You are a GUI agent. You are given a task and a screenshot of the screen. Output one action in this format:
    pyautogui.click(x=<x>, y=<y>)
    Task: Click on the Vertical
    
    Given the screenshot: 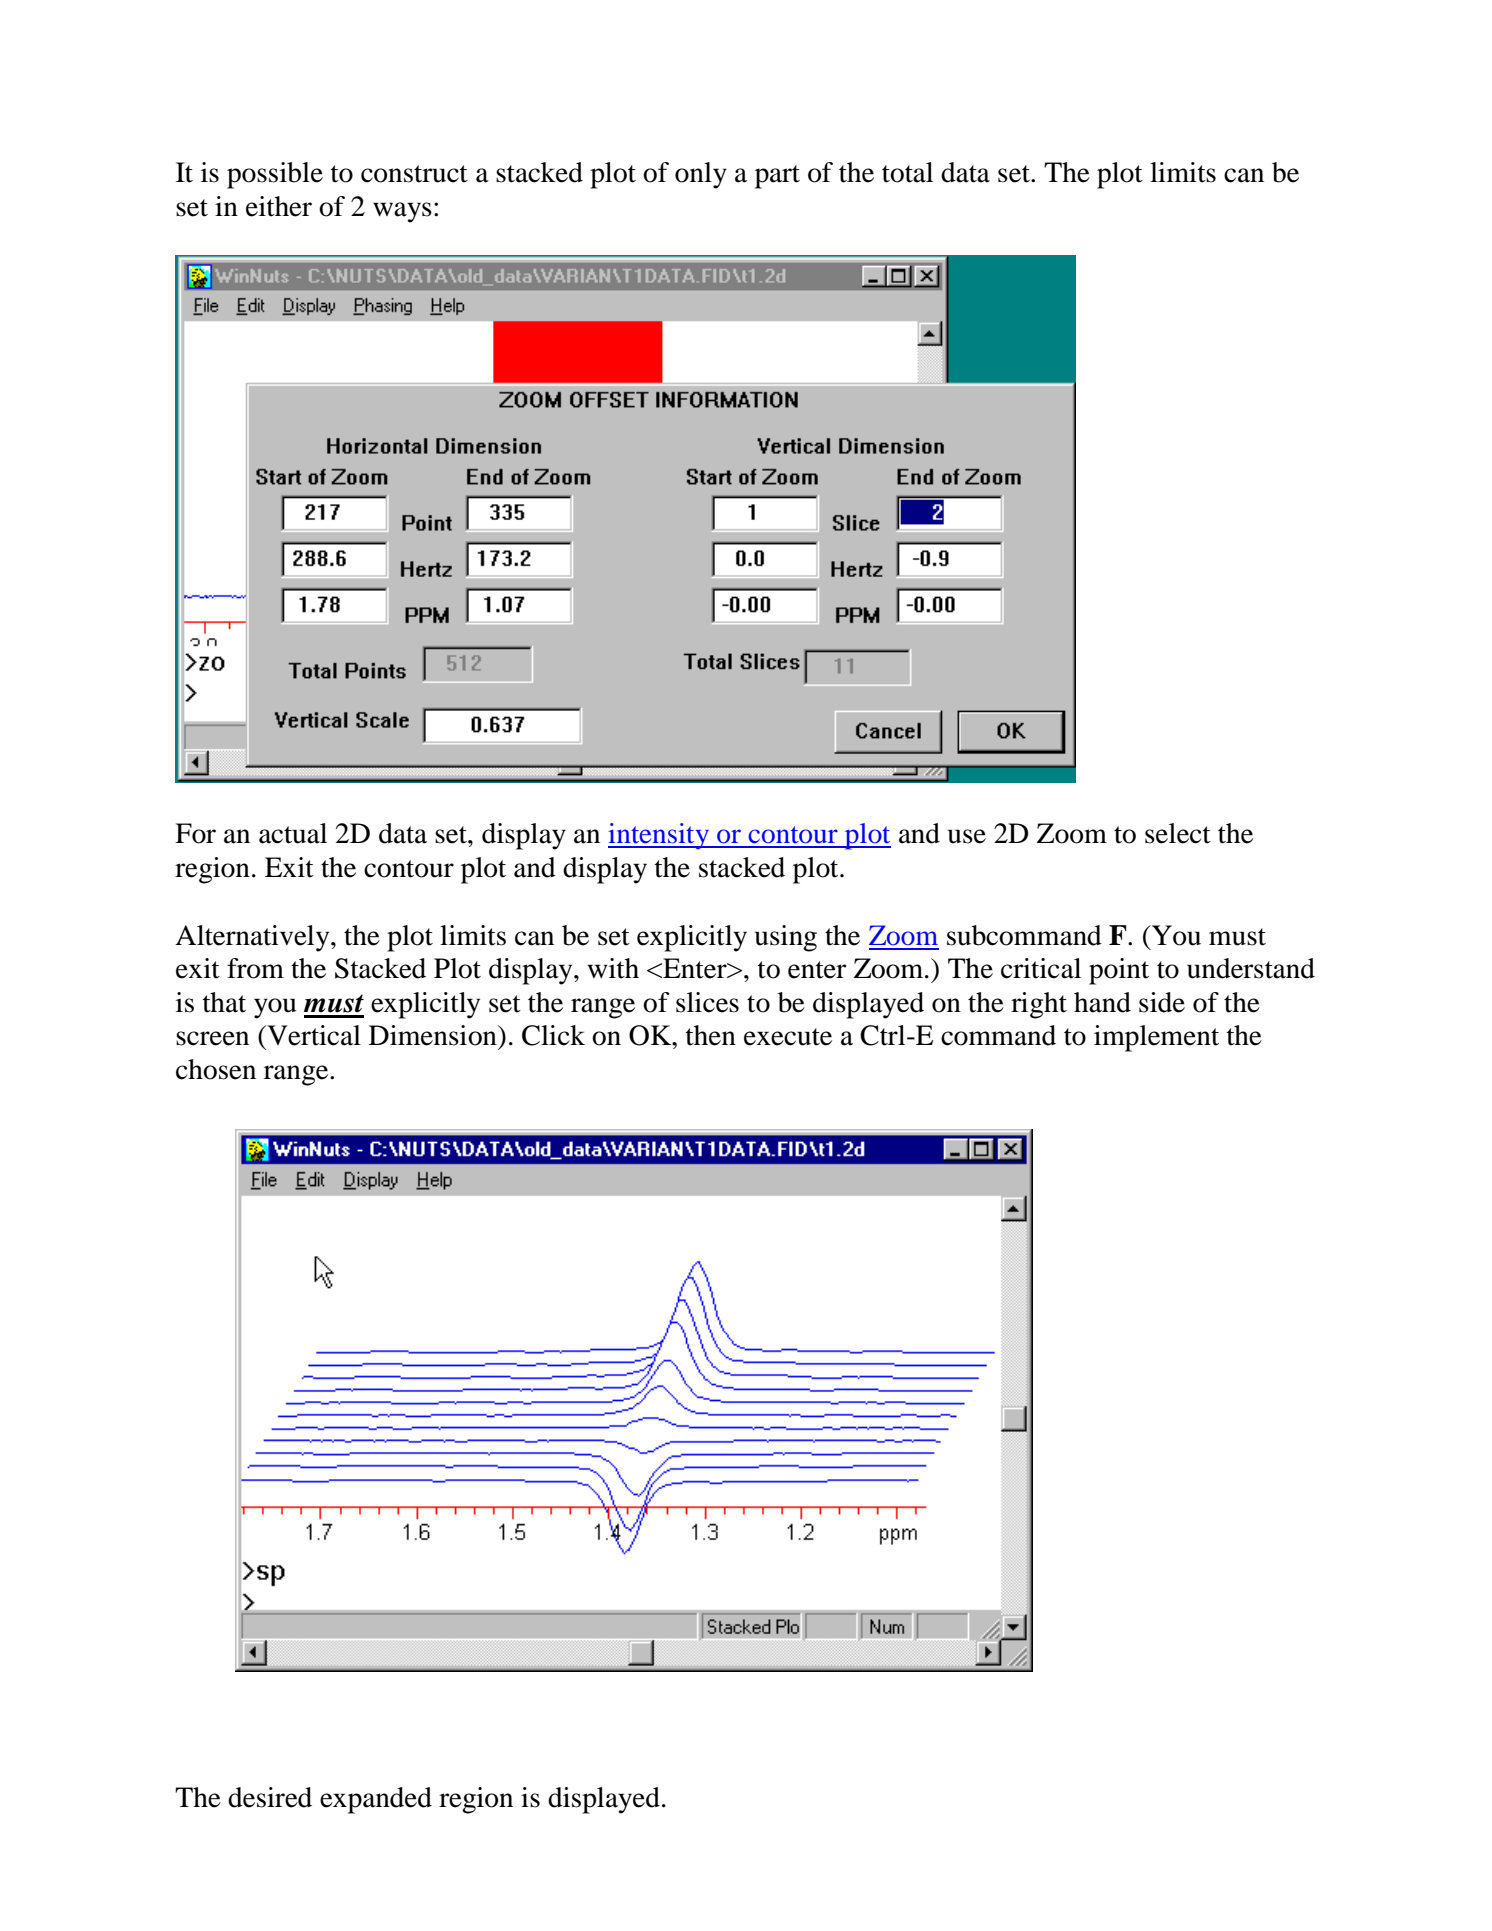 What is the action you would take?
    pyautogui.click(x=313, y=1035)
